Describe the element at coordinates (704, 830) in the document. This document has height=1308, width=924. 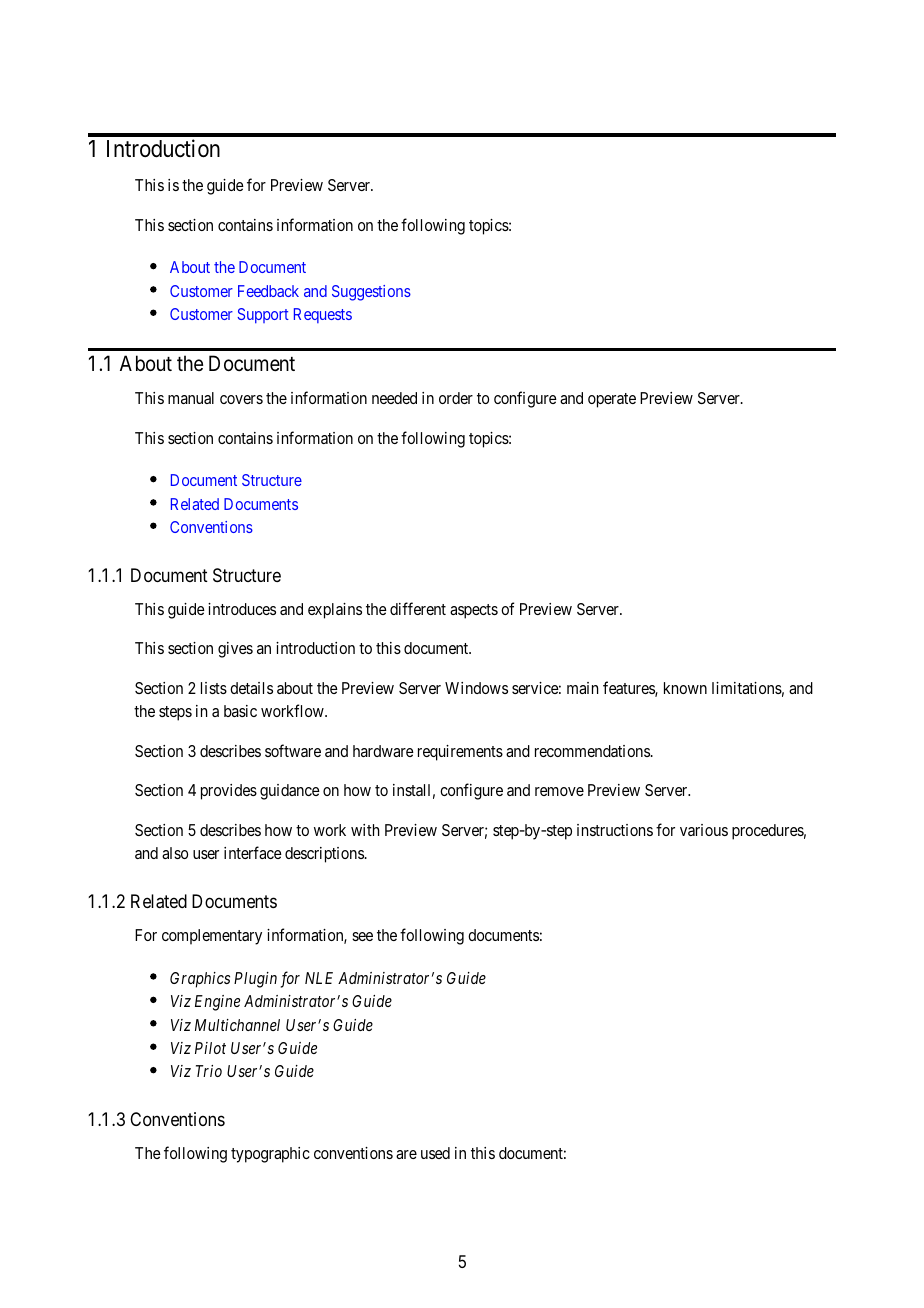
I see `various` at that location.
